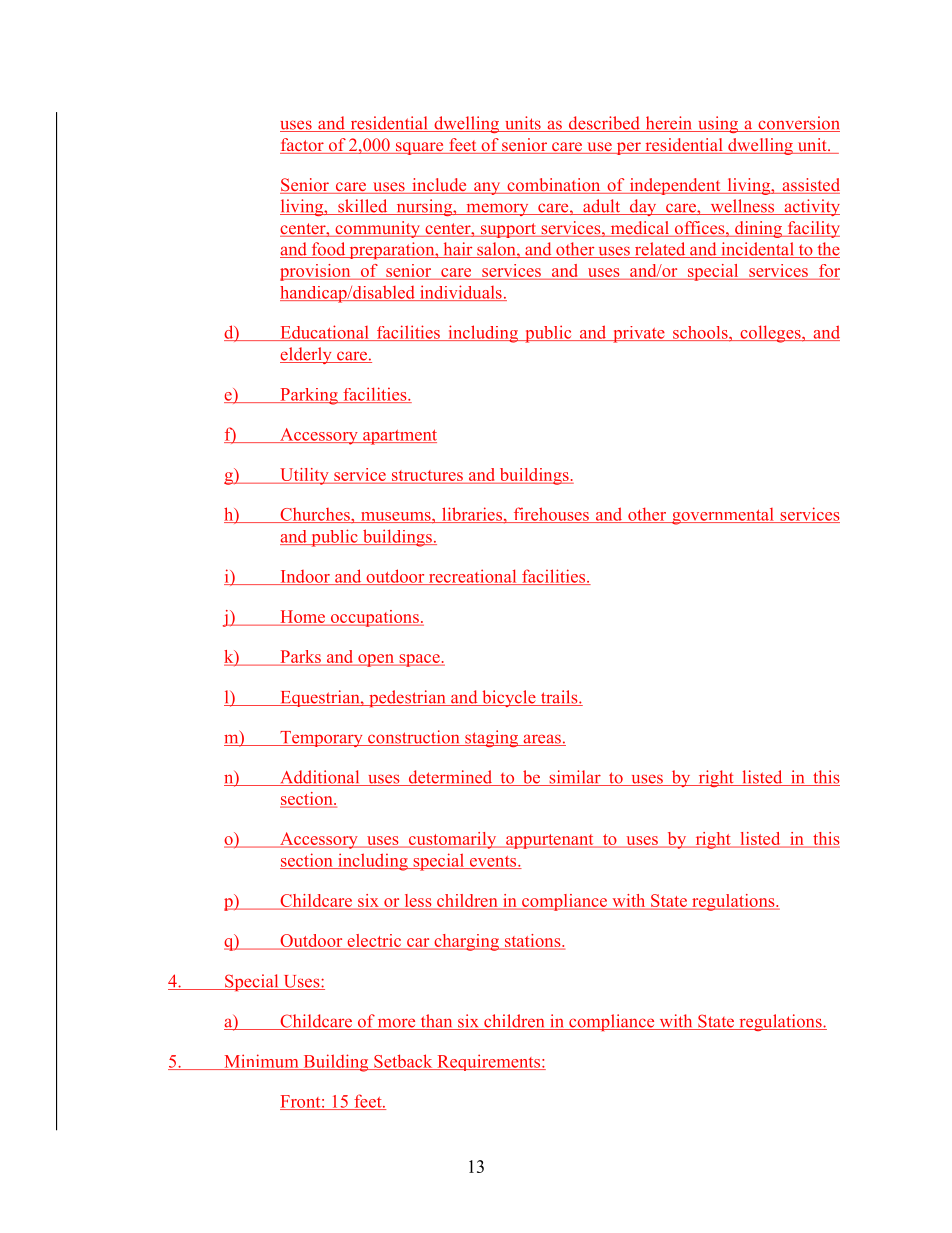 The image size is (952, 1233). Describe the element at coordinates (397, 1024) in the screenshot. I see `more` at that location.
